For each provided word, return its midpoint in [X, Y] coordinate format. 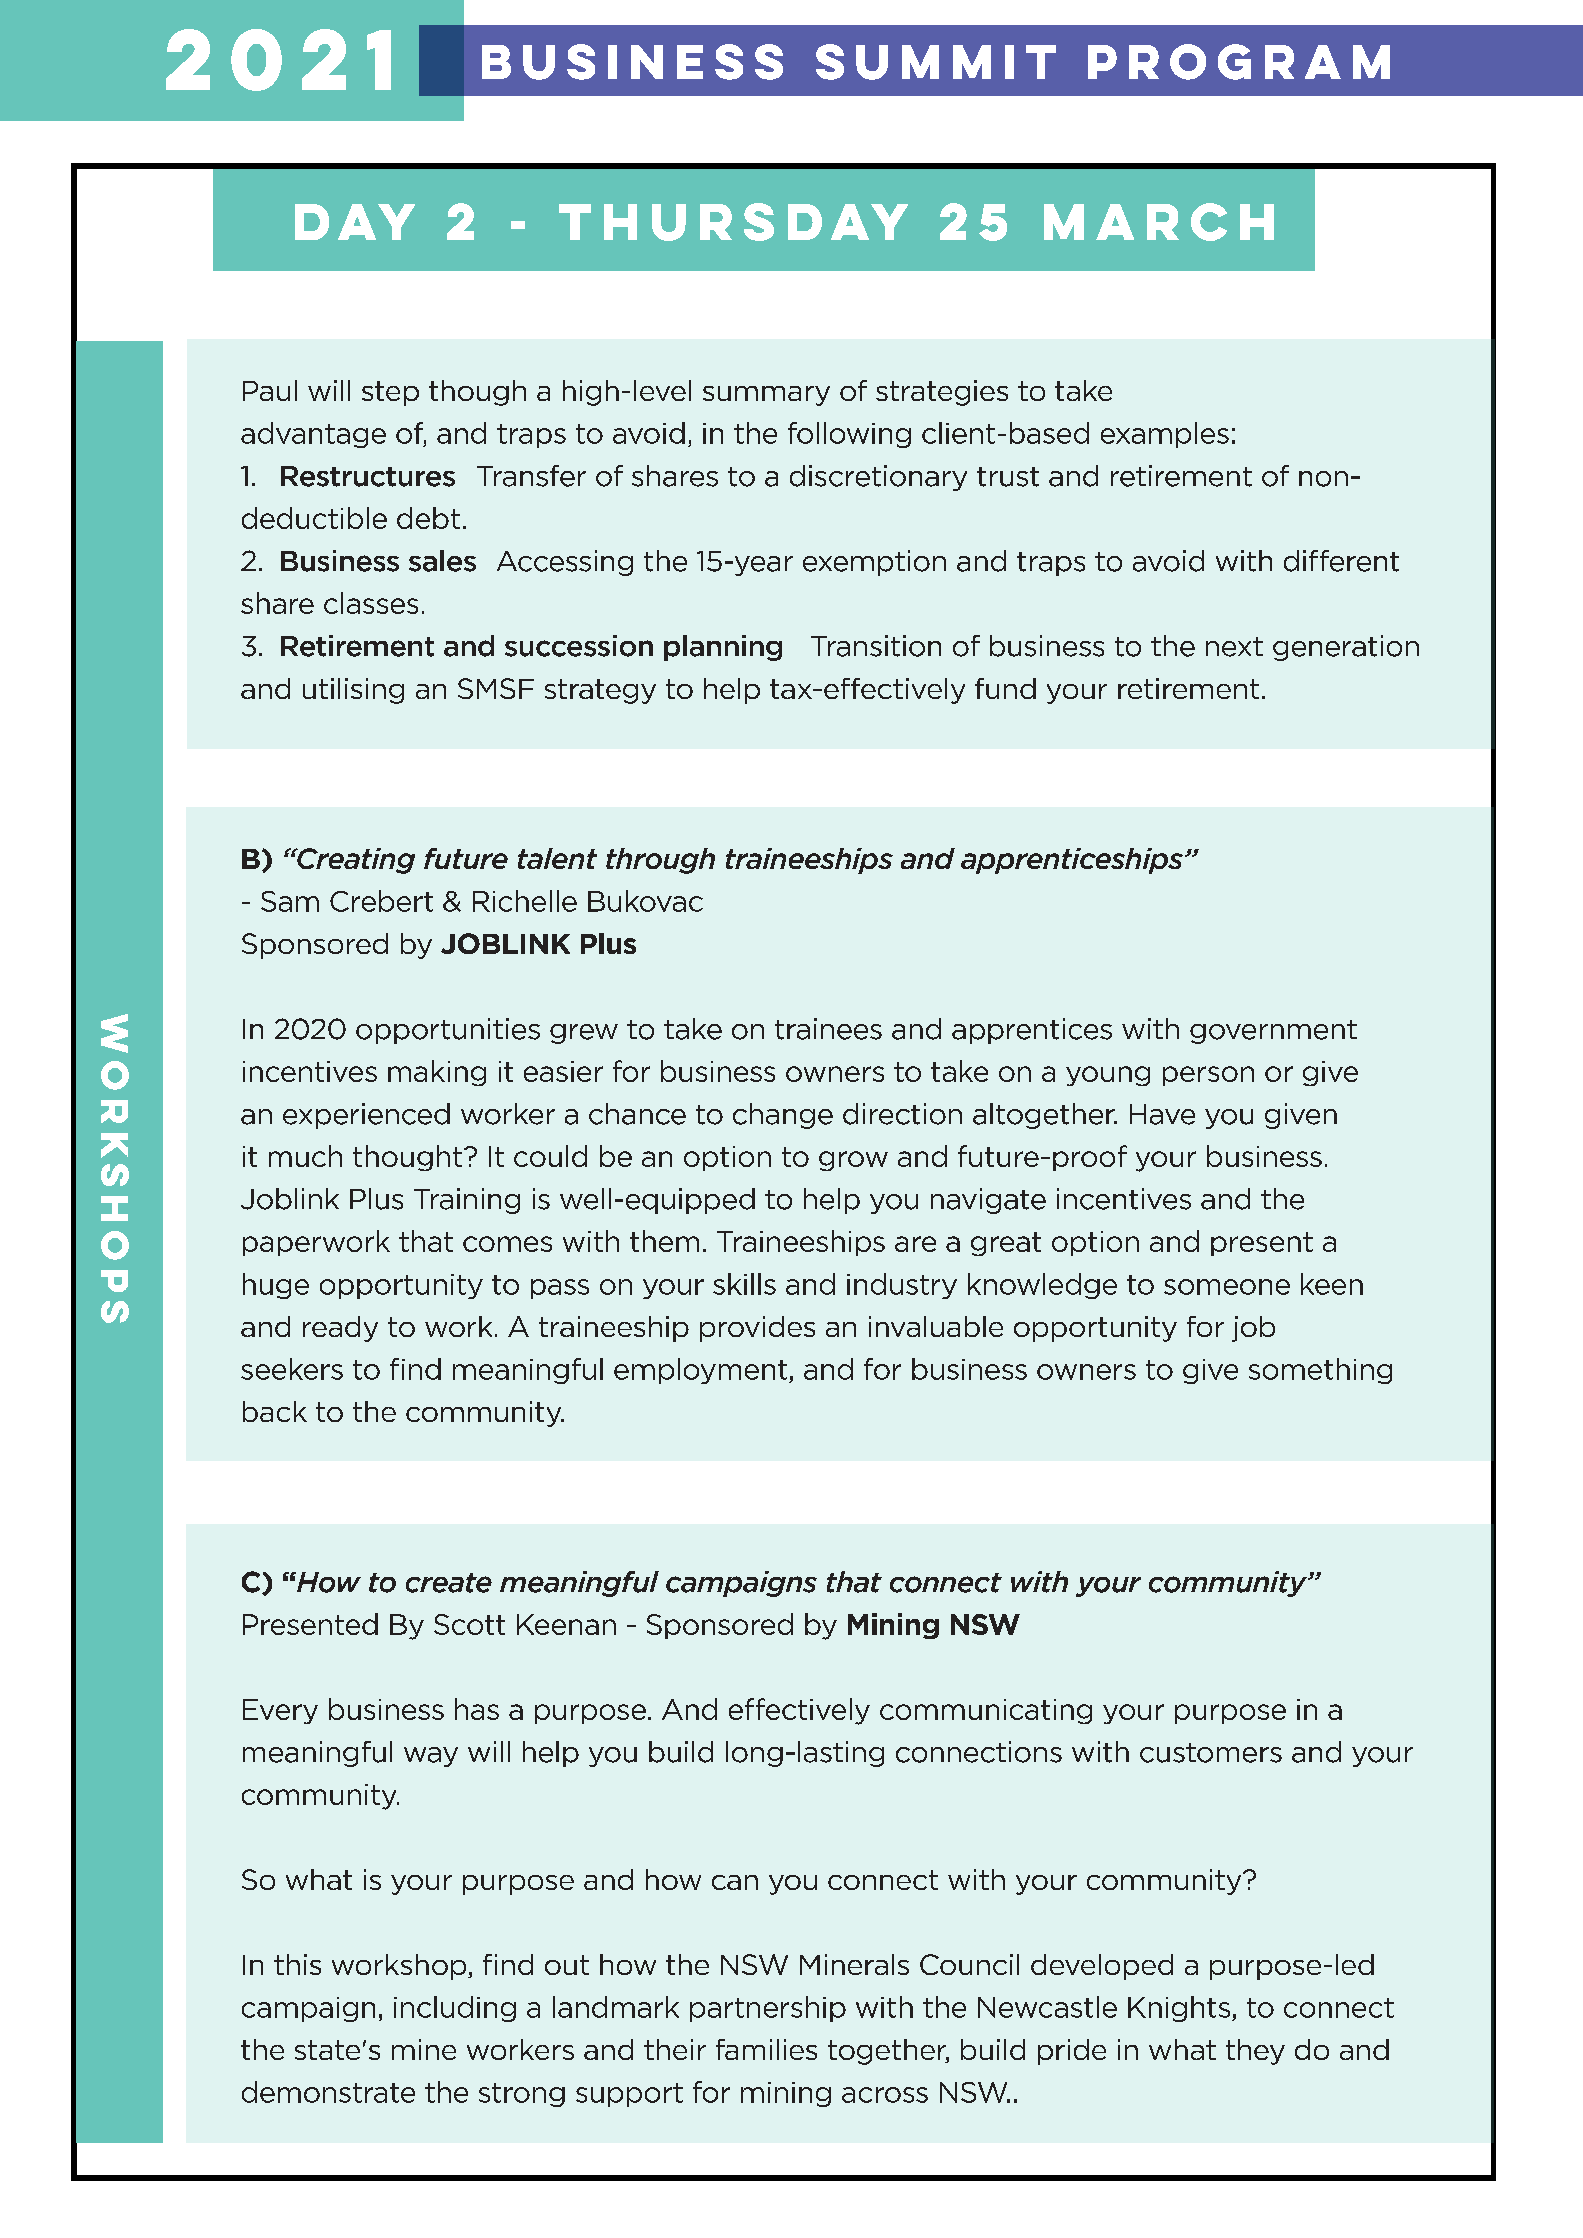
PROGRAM [1239, 62]
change [783, 1116]
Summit [936, 62]
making [437, 1073]
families [766, 2049]
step [390, 393]
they [1255, 2052]
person [1208, 1076]
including [455, 2009]
